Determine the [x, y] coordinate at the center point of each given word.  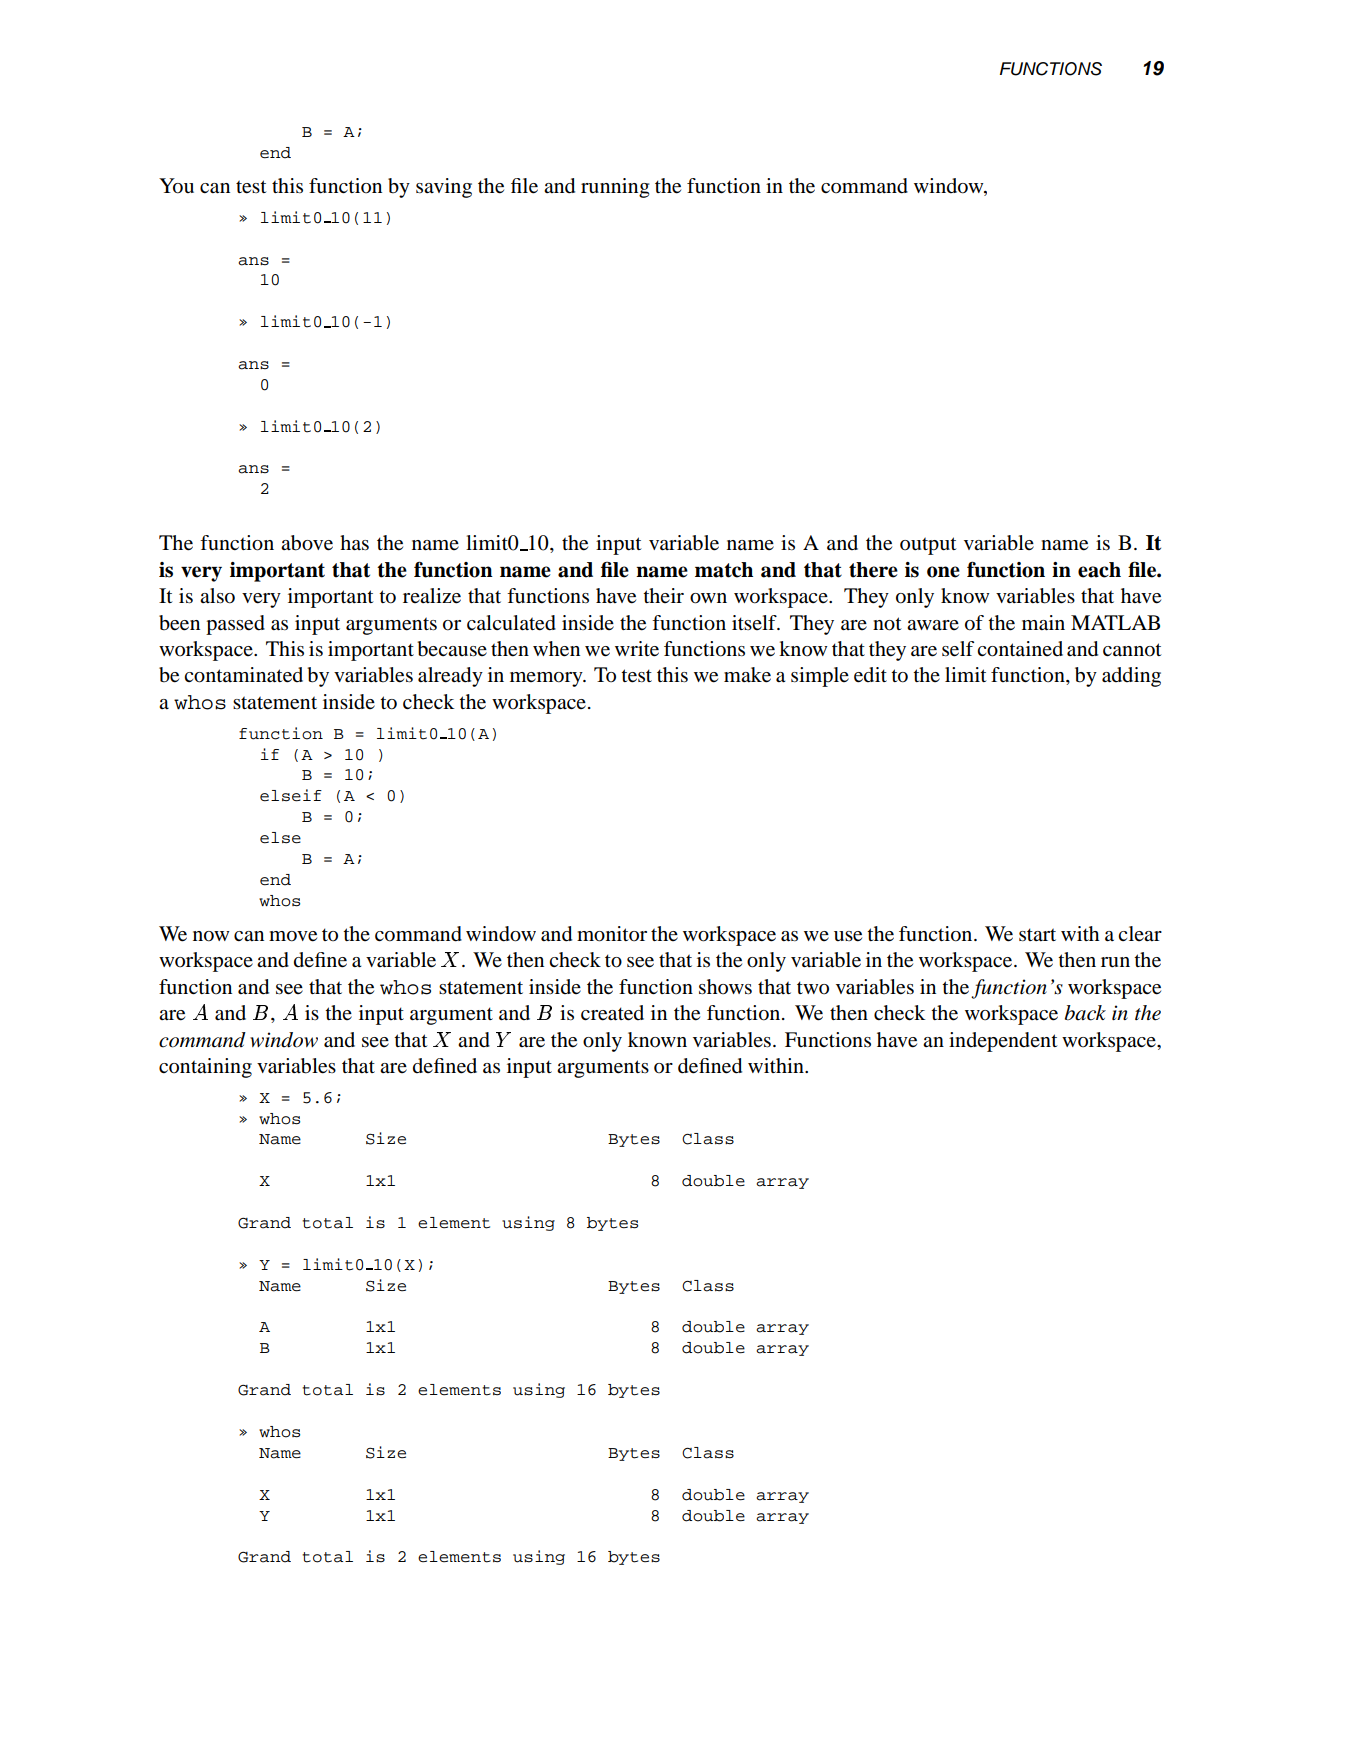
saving [444, 188]
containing [205, 1068]
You [176, 186]
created [612, 1013]
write [637, 649]
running [615, 188]
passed [235, 625]
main [1043, 623]
